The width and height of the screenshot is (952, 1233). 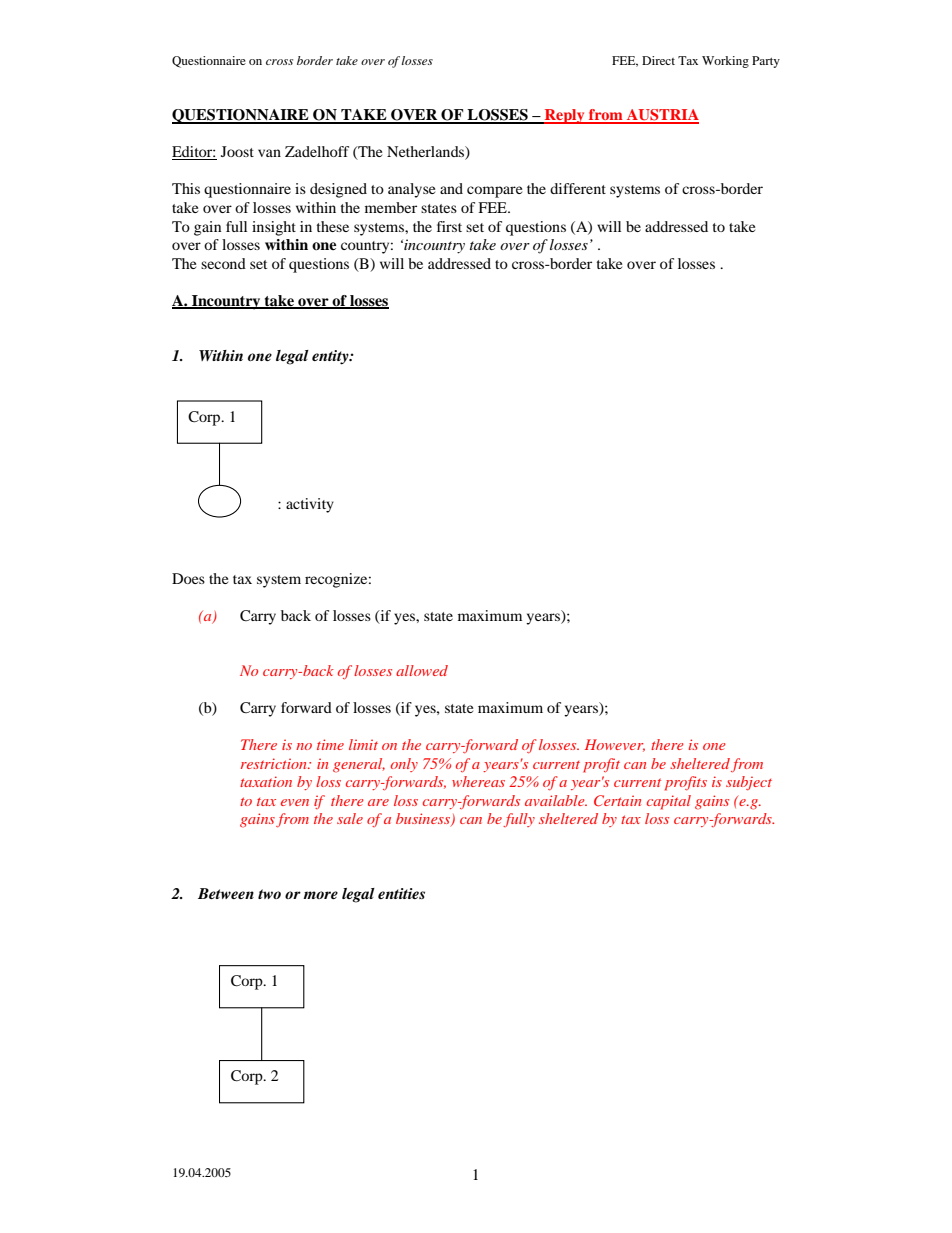 I want to click on two, so click(x=269, y=894).
